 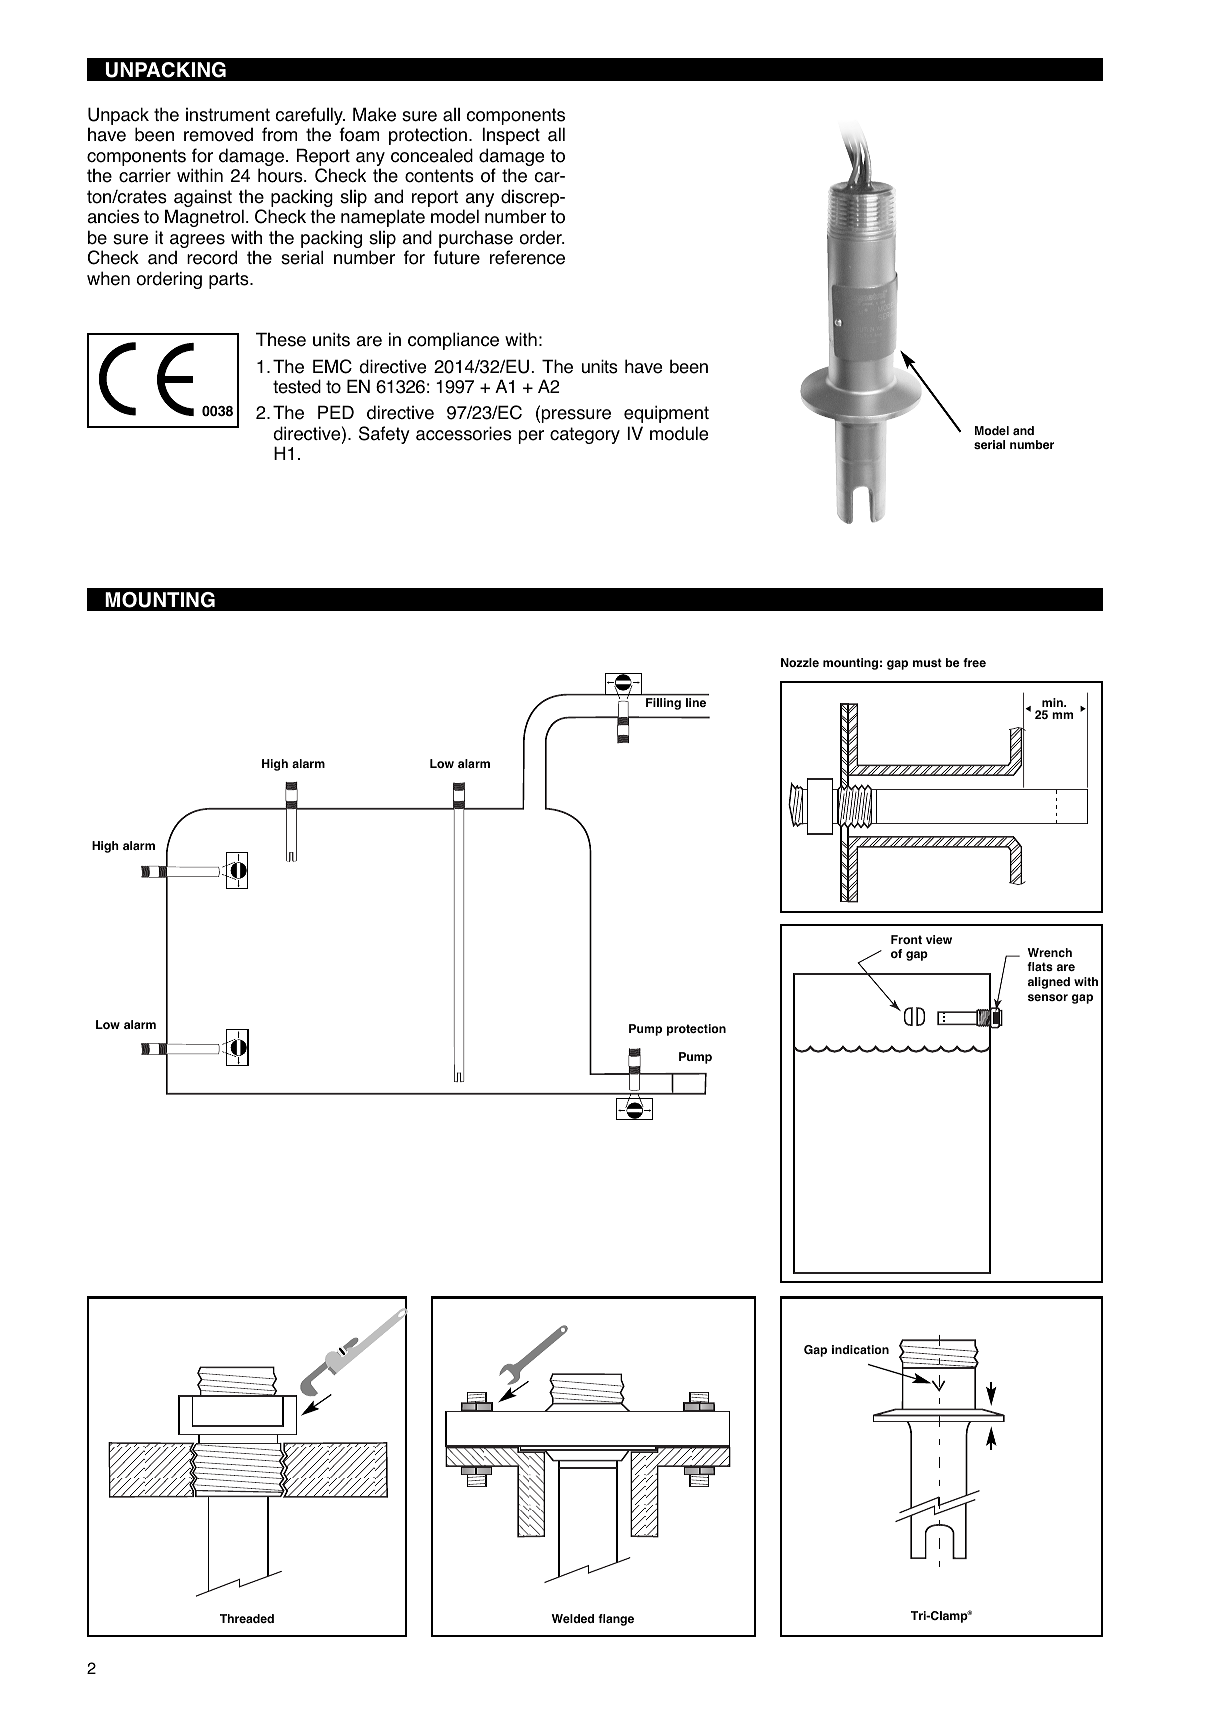 I want to click on Welded, so click(x=573, y=1618).
